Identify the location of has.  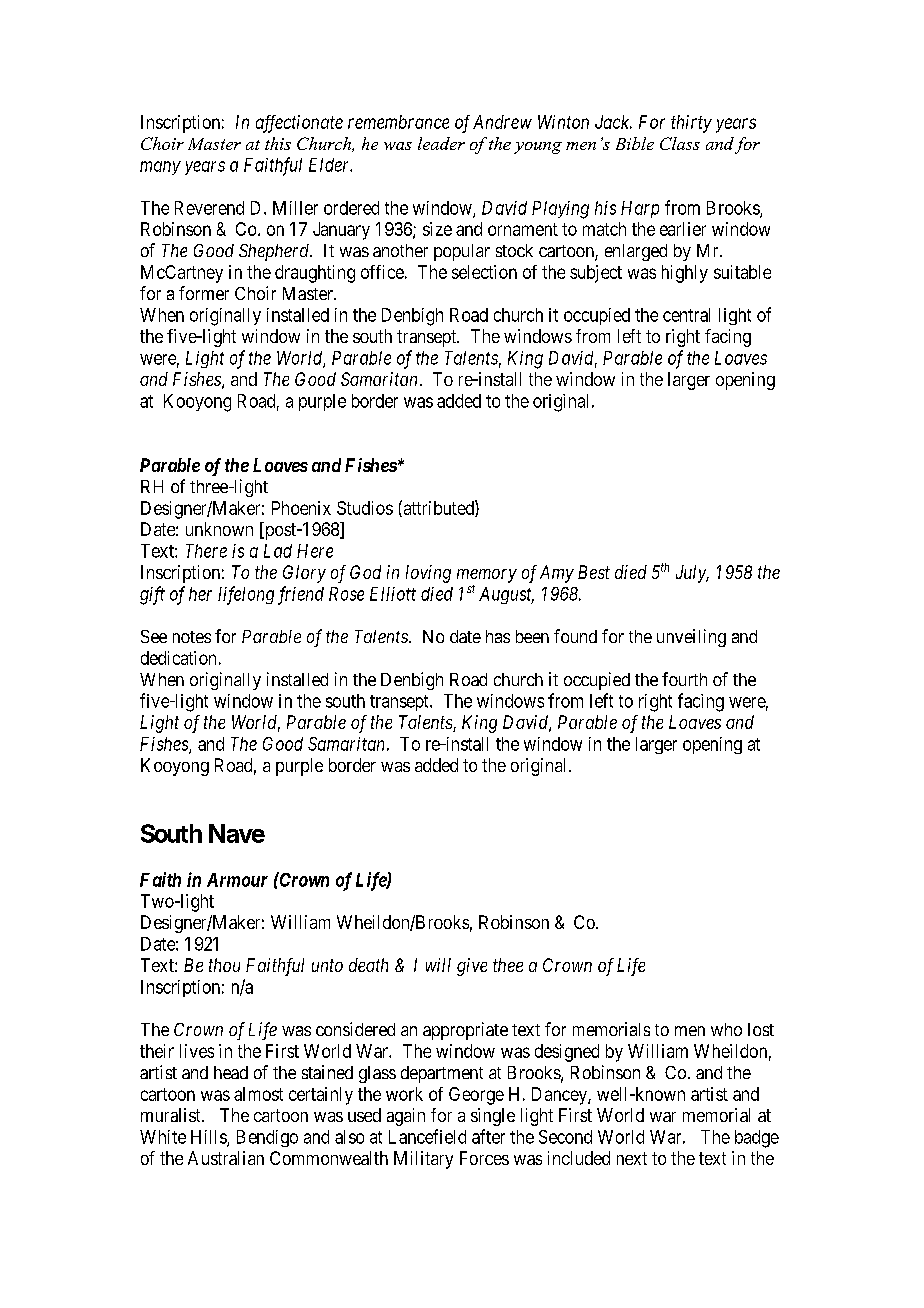
(498, 636).
